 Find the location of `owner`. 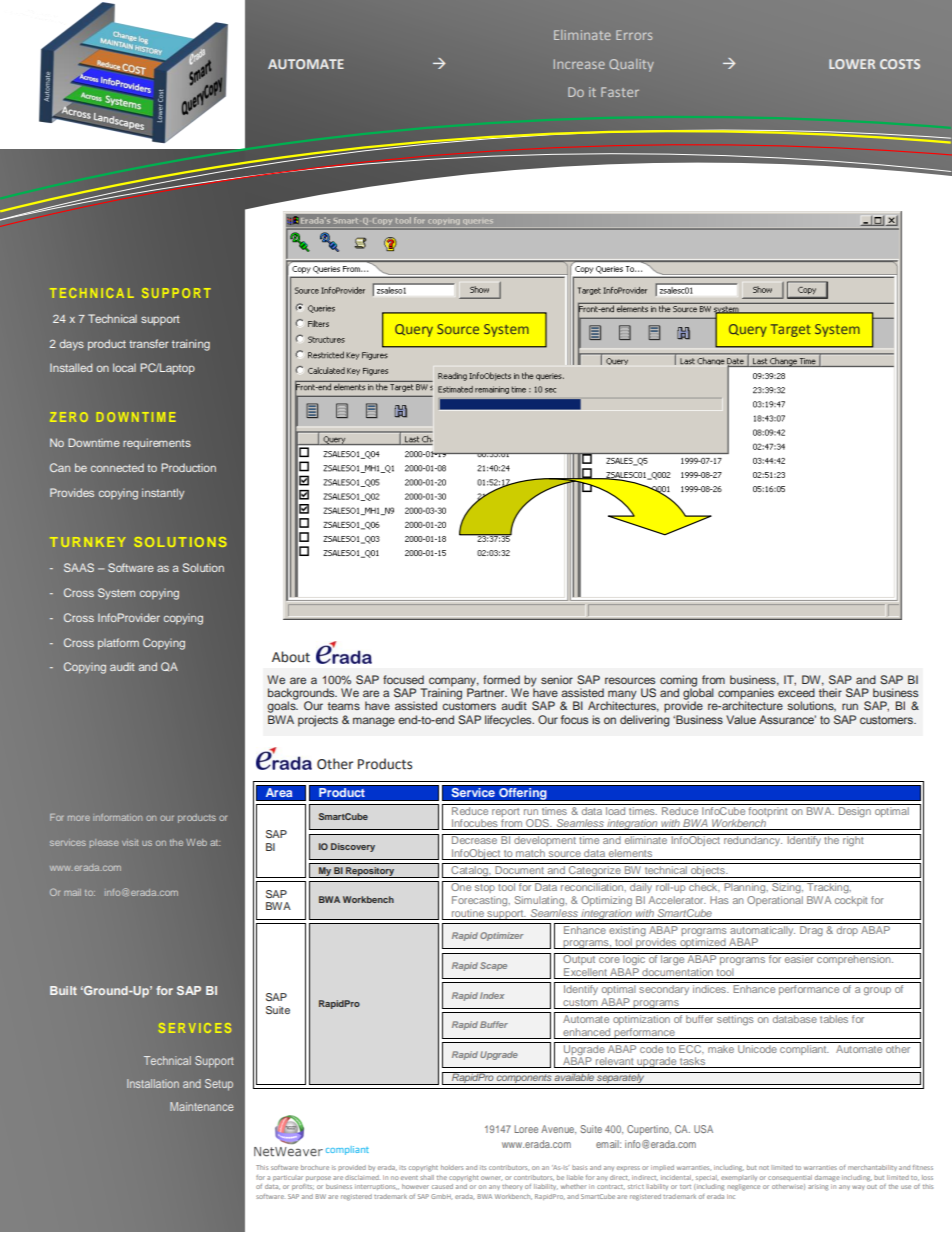

owner is located at coordinates (491, 1178).
